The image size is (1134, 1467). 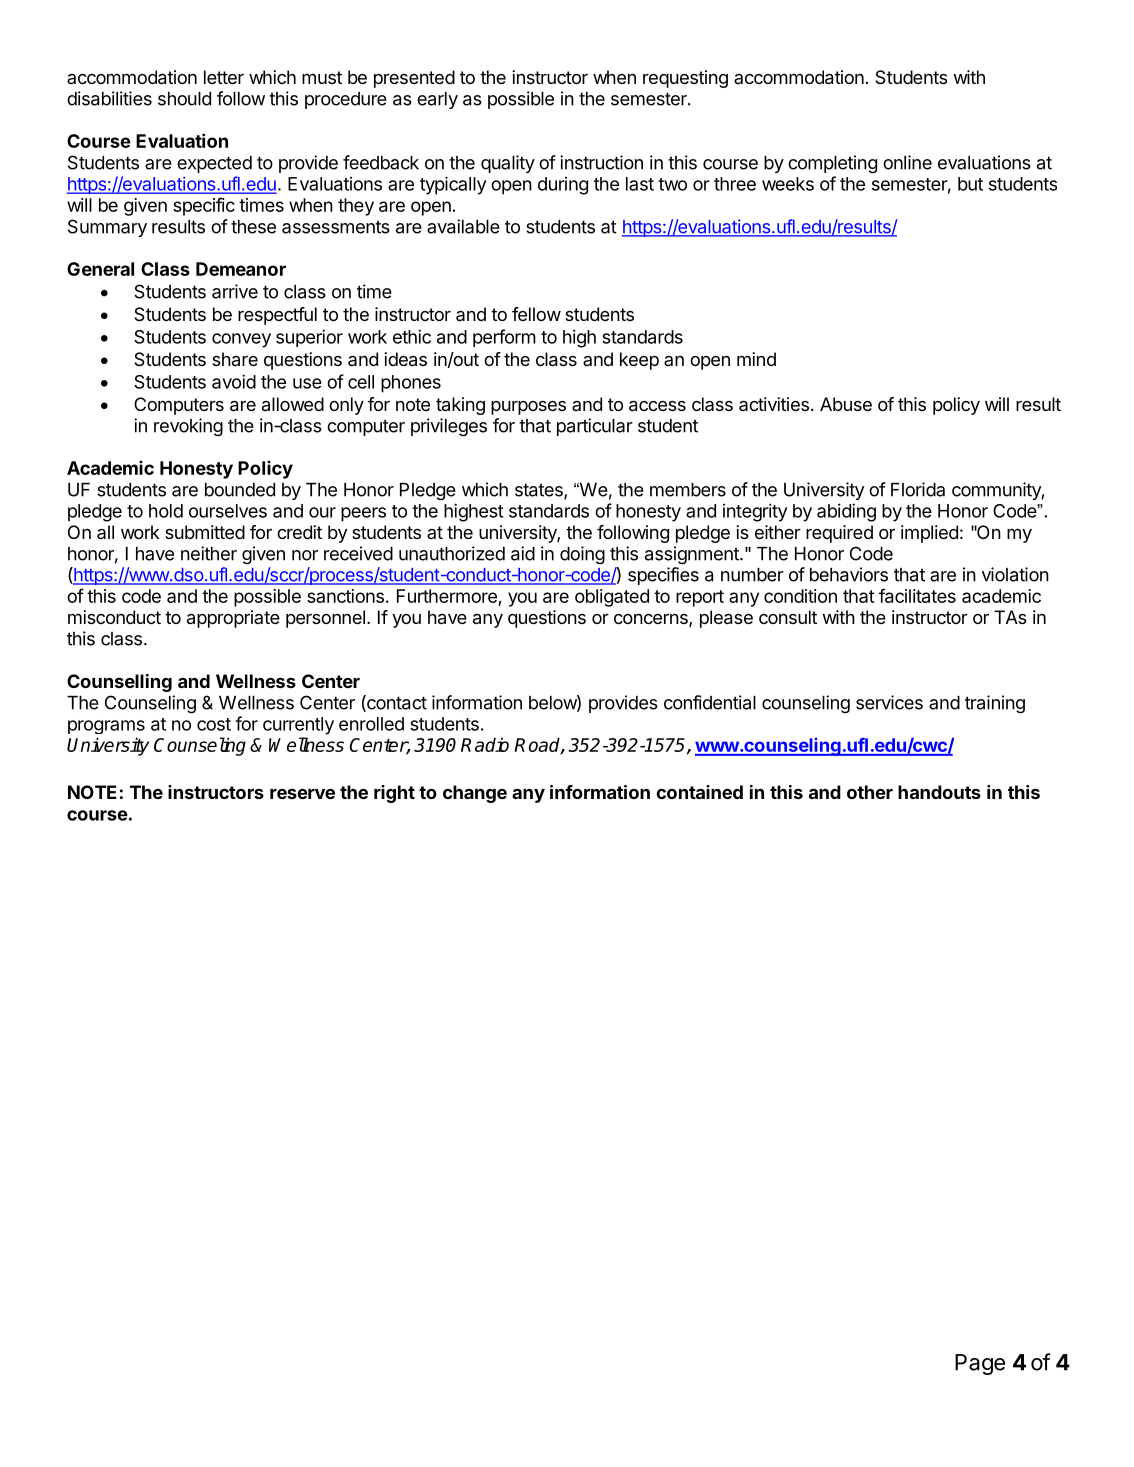 What do you see at coordinates (475, 794) in the image?
I see `change` at bounding box center [475, 794].
